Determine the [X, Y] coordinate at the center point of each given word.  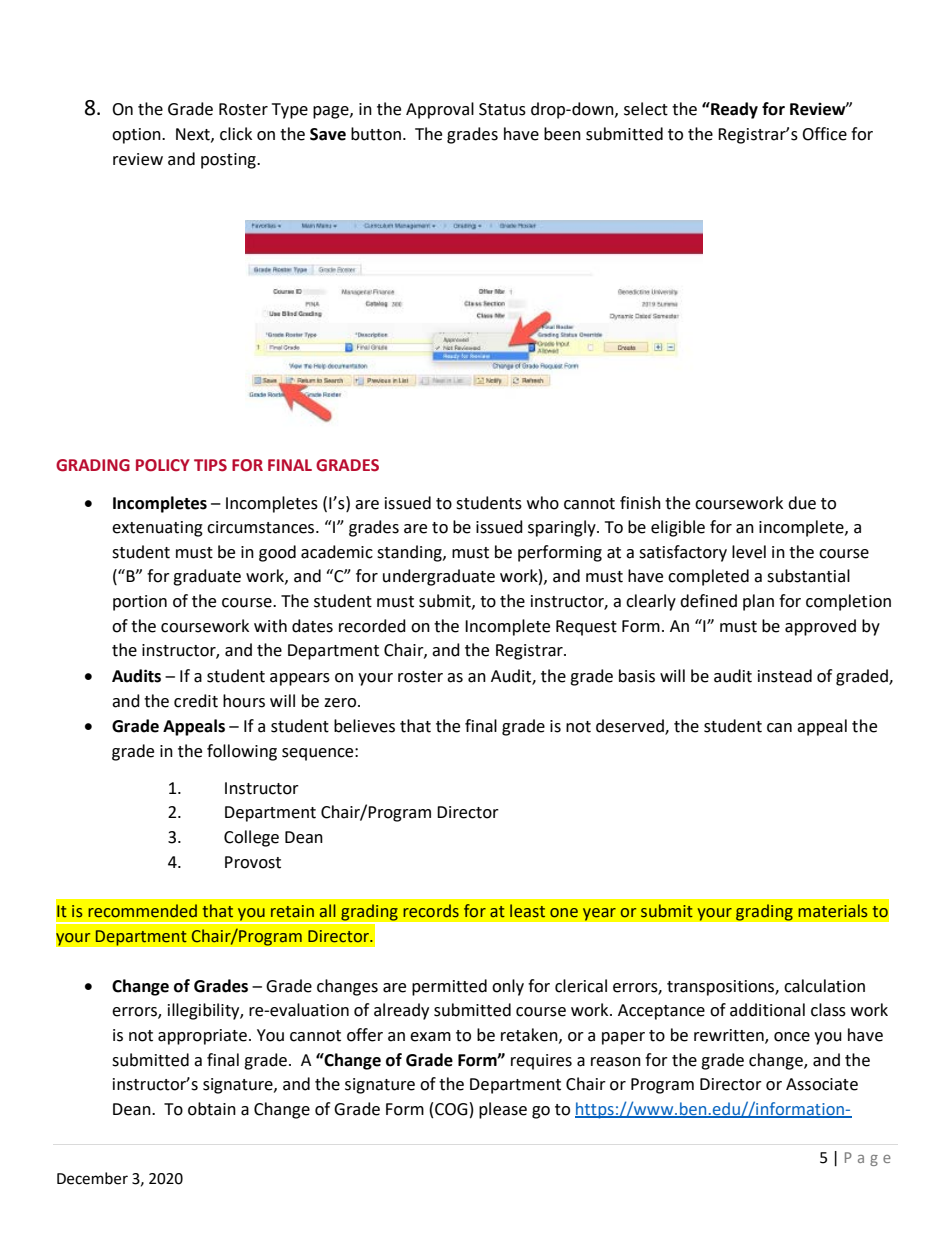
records [431, 911]
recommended [142, 911]
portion [140, 603]
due [802, 503]
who [543, 503]
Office [824, 134]
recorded [372, 626]
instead [785, 676]
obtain [212, 1109]
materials [832, 911]
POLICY [163, 465]
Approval [440, 110]
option [137, 136]
